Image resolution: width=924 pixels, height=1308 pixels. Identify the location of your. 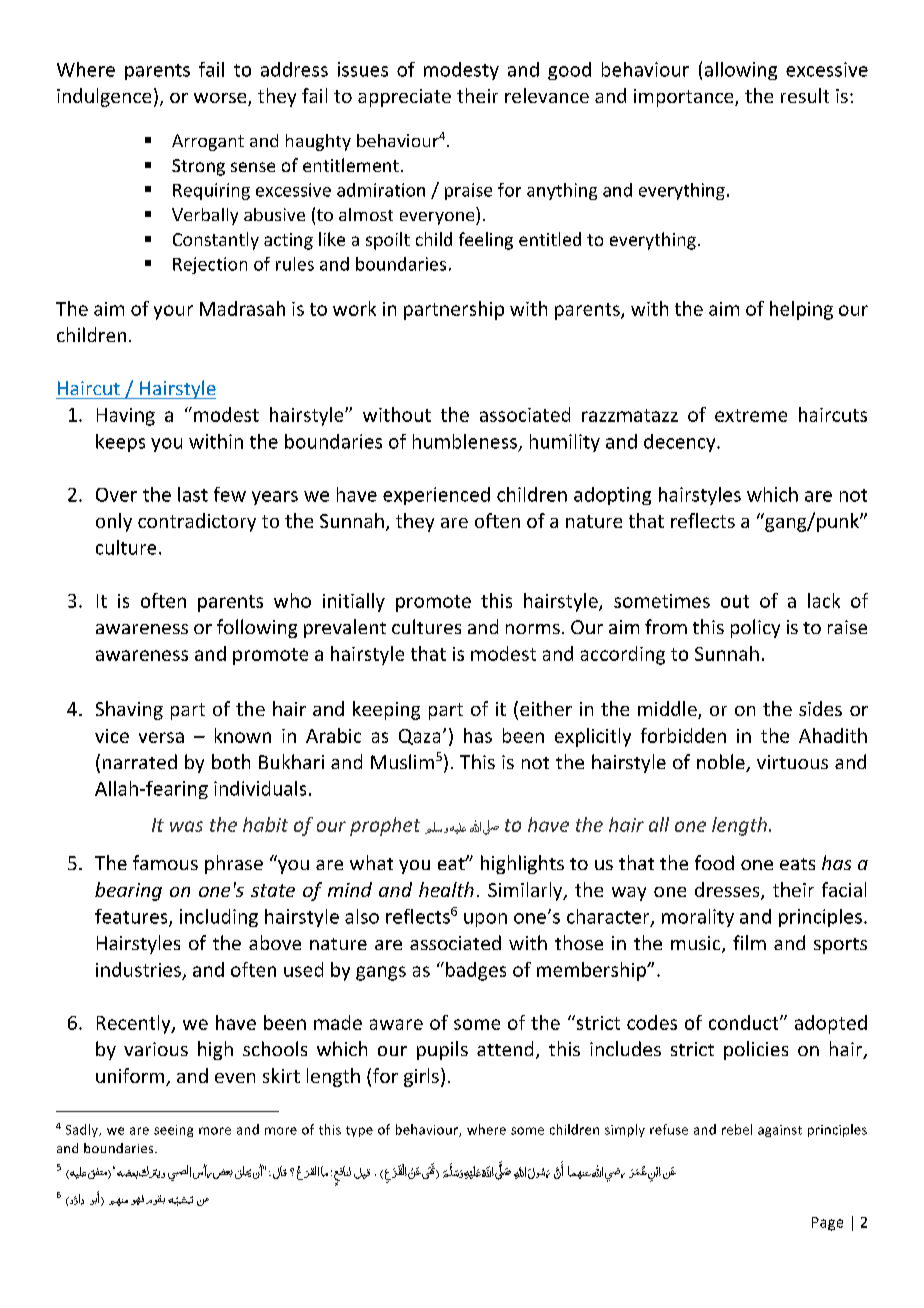
(173, 312).
